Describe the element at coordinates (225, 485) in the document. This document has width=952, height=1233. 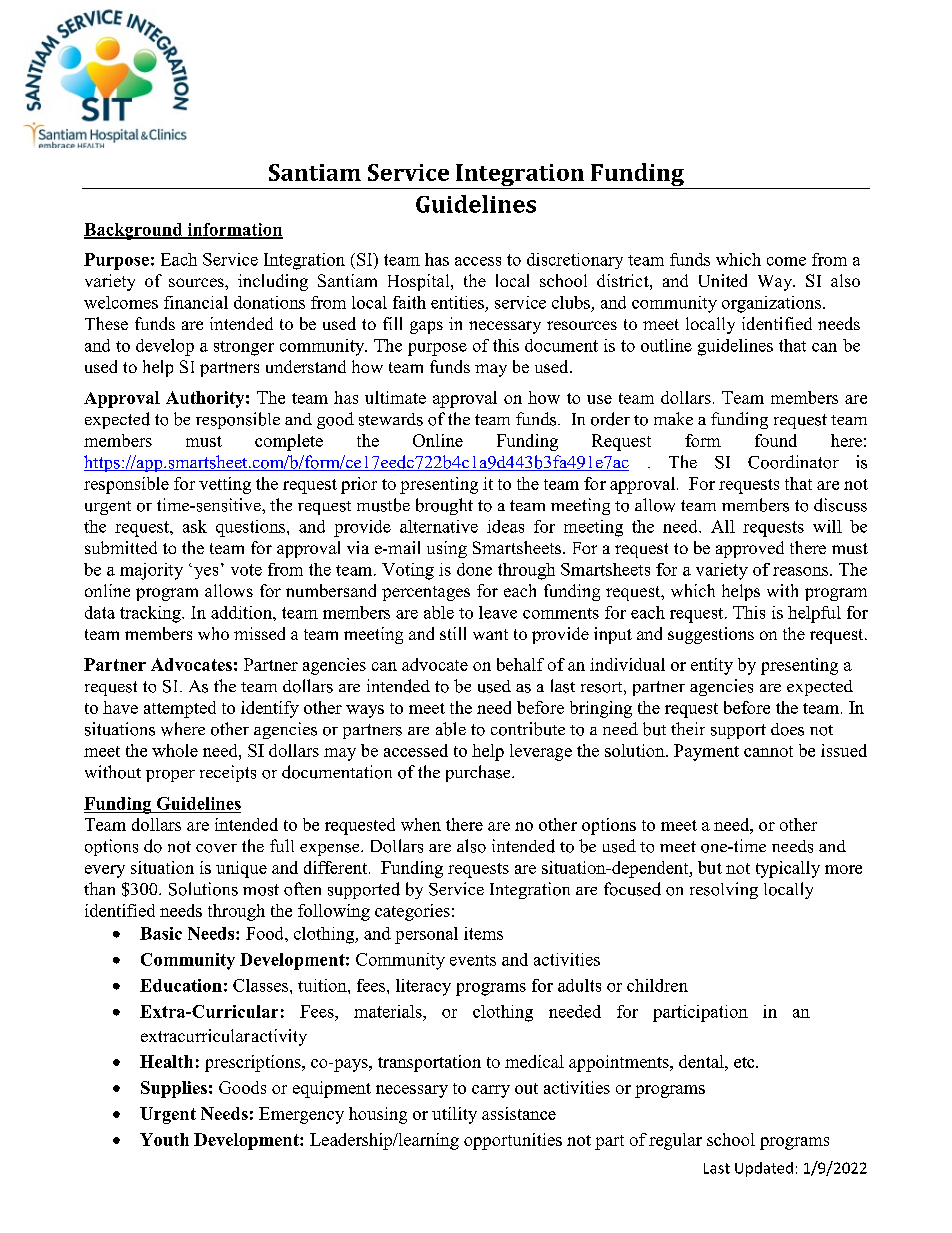
I see `vetting` at that location.
